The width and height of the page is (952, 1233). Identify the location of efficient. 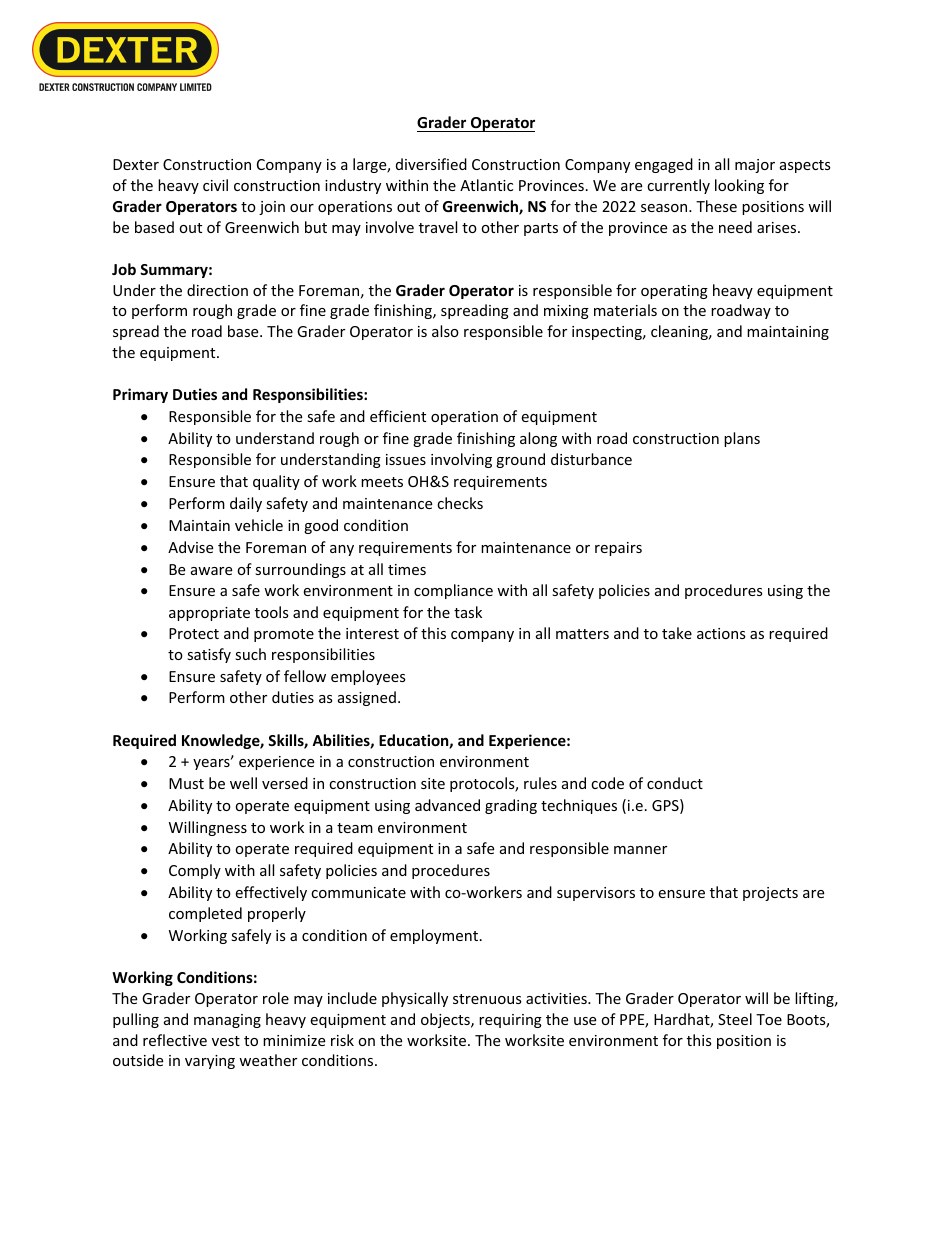
(398, 416).
